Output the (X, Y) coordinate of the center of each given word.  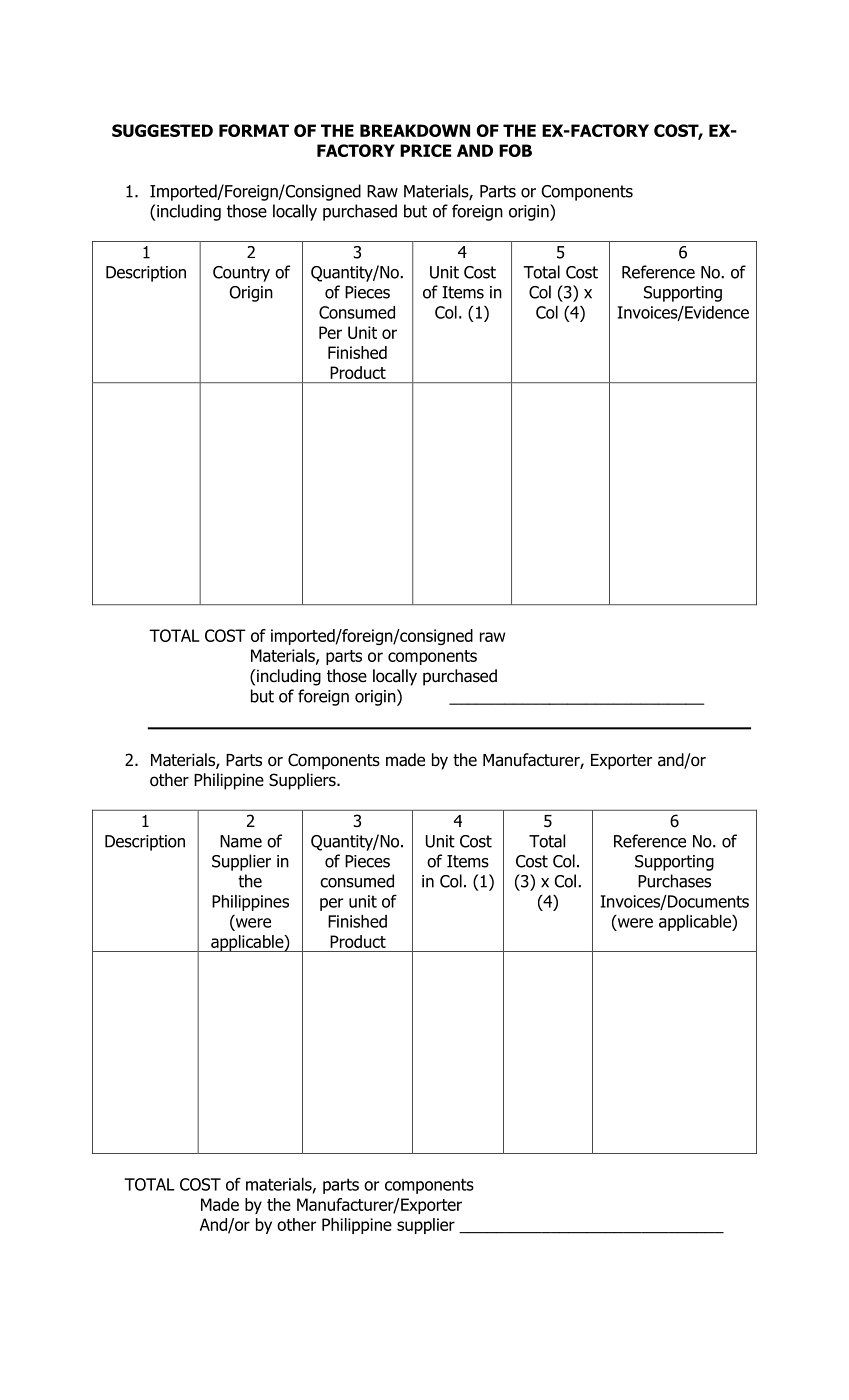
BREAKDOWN (415, 130)
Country (241, 274)
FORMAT (254, 130)
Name (241, 841)
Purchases (674, 881)
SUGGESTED (162, 130)
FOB (515, 150)
